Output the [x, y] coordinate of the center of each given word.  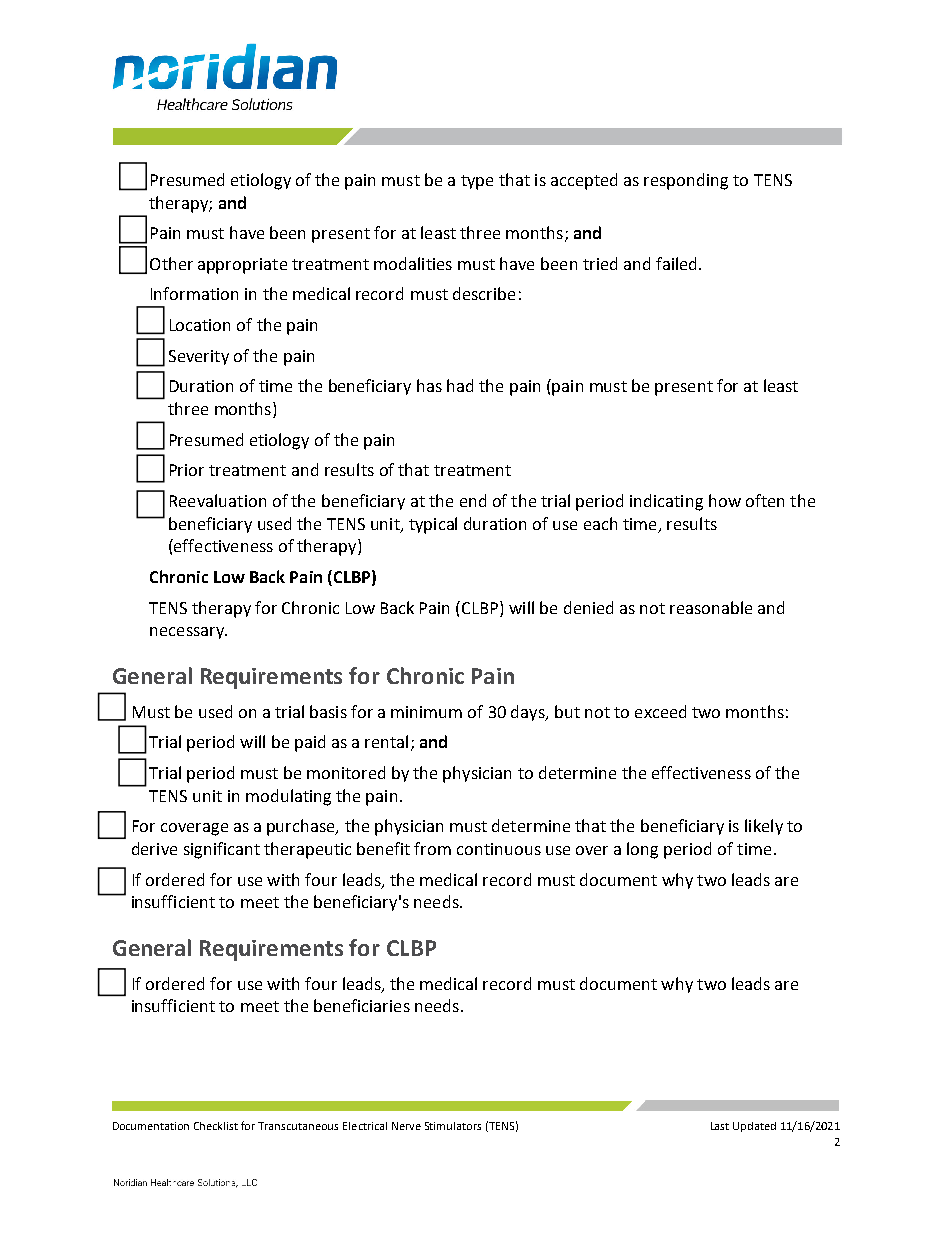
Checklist [216, 1126]
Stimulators [453, 1126]
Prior [187, 470]
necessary [188, 633]
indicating [666, 502]
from [432, 848]
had [460, 385]
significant [222, 850]
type [477, 182]
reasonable [711, 607]
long [642, 850]
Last [720, 1126]
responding [686, 181]
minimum [426, 712]
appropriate [242, 266]
